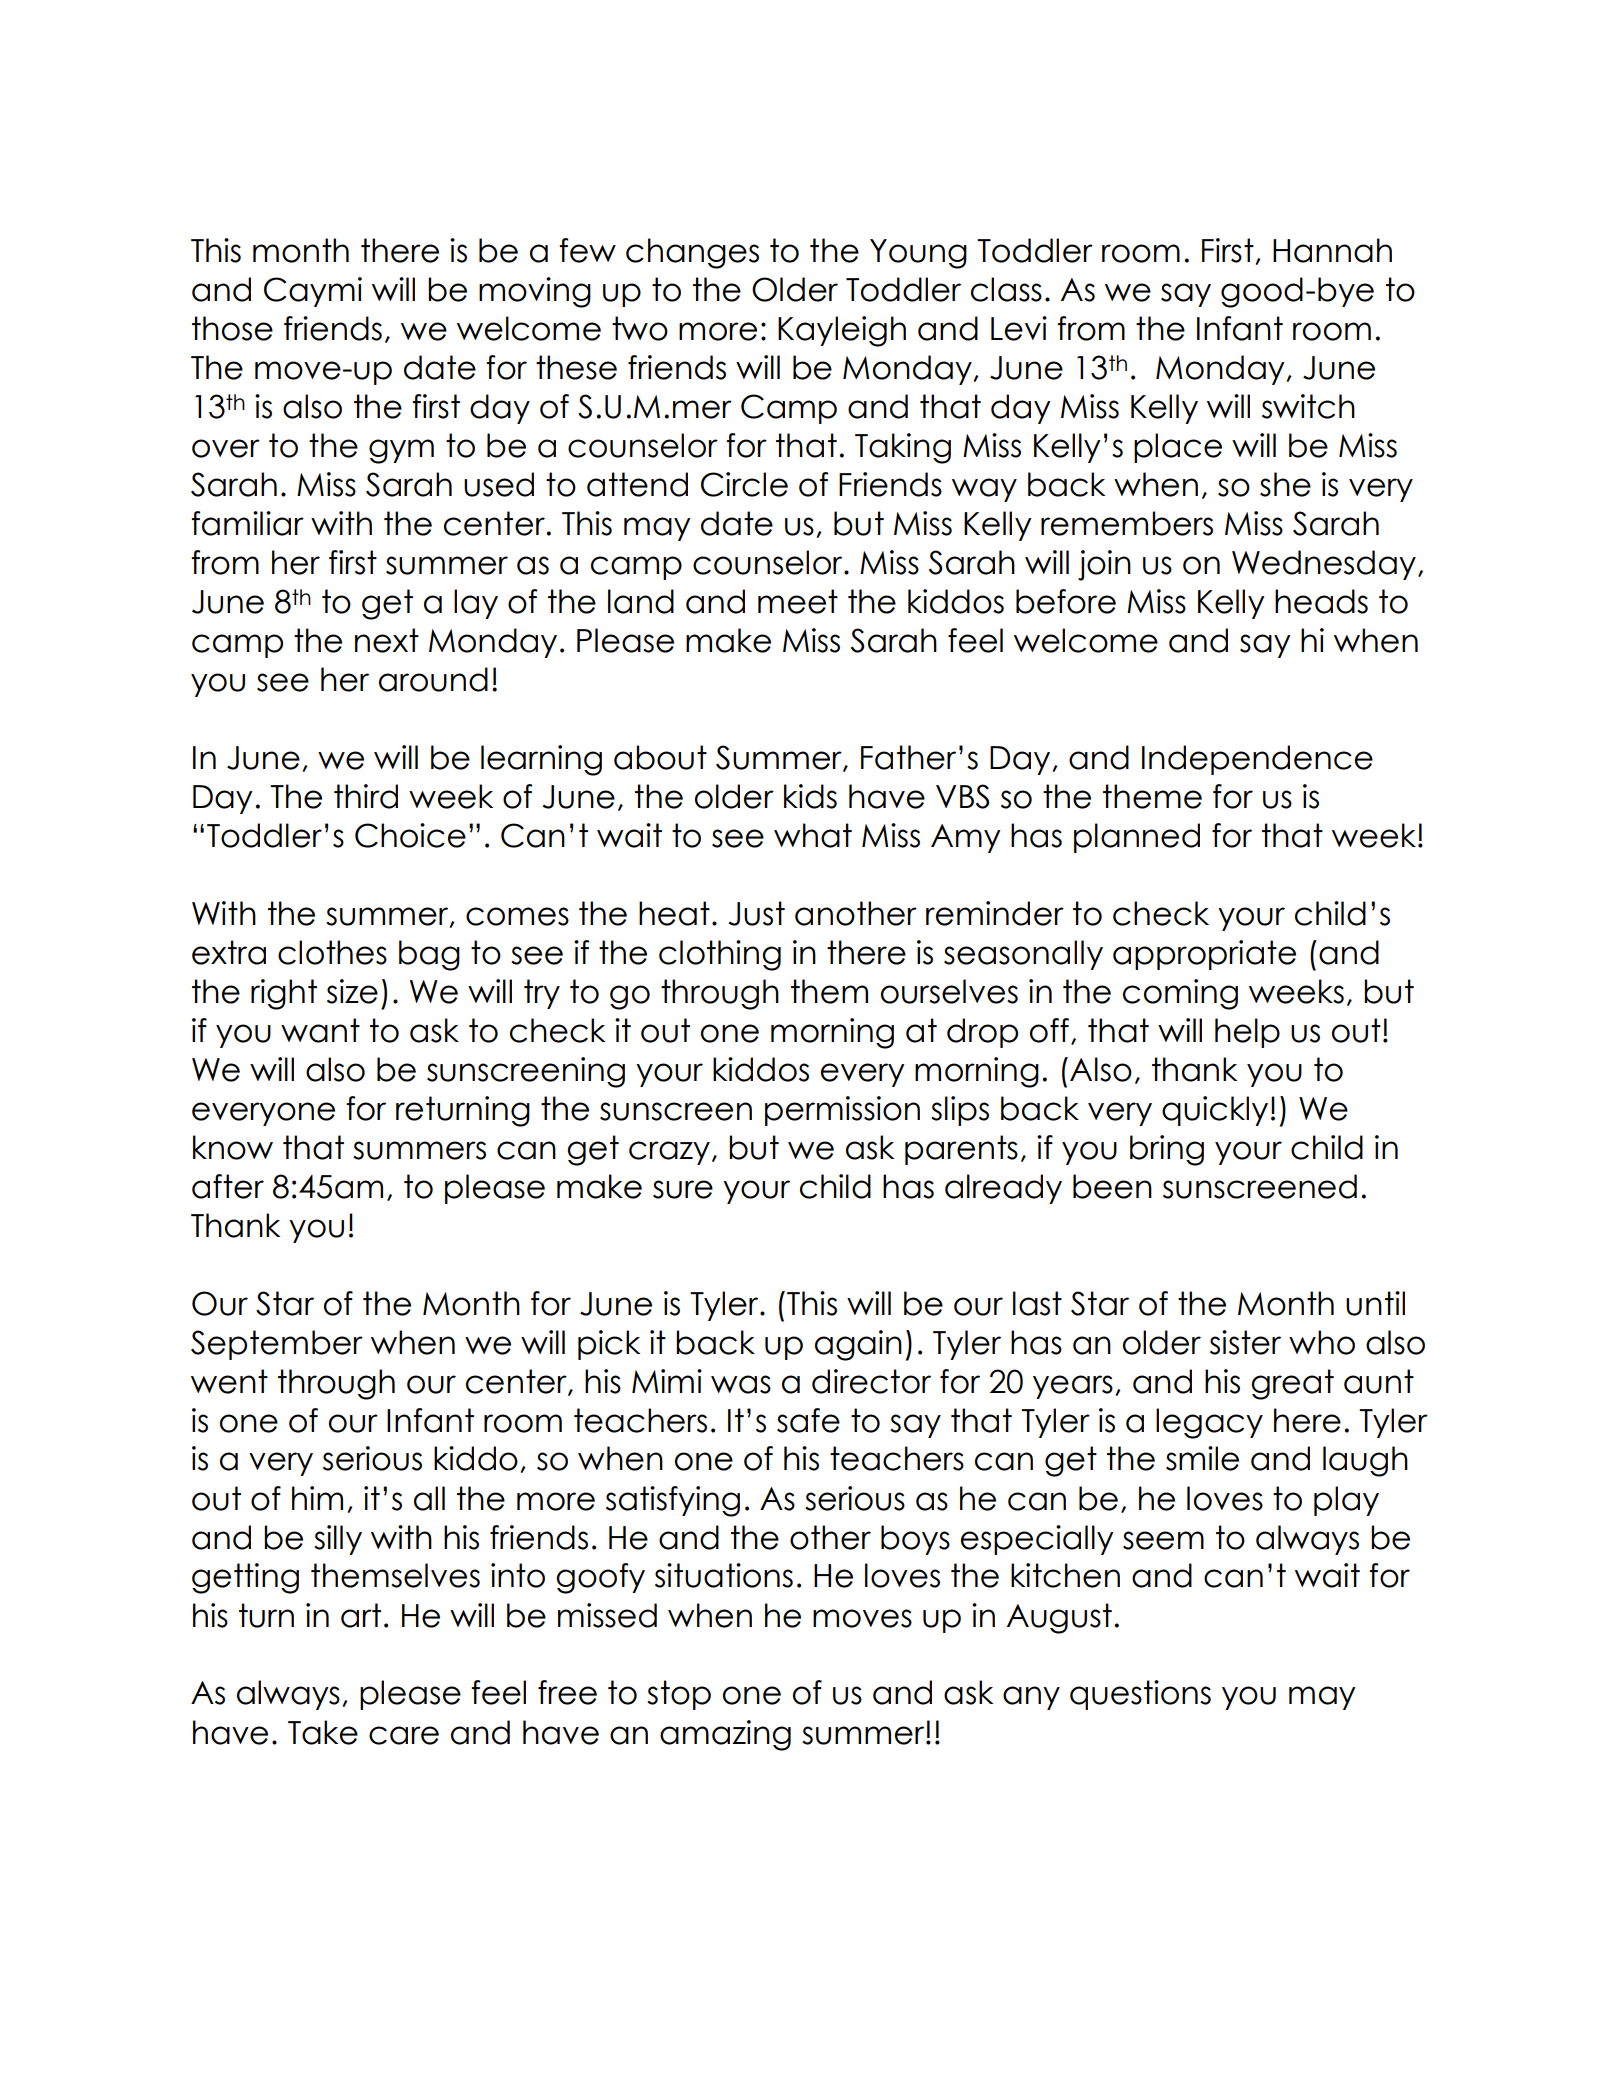 The image size is (1621, 2098). What do you see at coordinates (1321, 601) in the page?
I see `heads` at bounding box center [1321, 601].
